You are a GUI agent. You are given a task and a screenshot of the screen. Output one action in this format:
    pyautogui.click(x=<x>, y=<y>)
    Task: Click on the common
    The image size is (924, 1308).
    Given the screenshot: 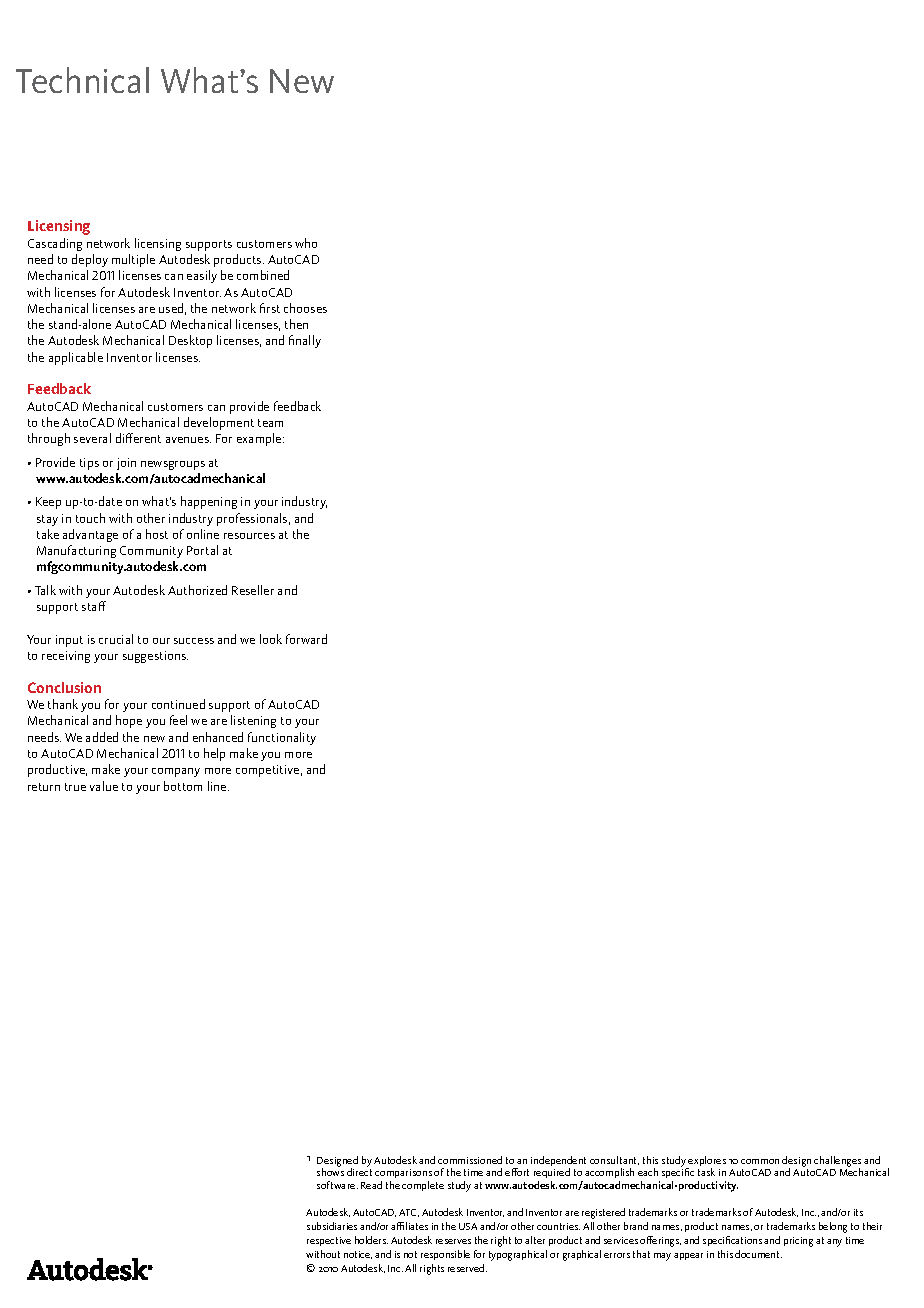 What is the action you would take?
    pyautogui.click(x=760, y=1161)
